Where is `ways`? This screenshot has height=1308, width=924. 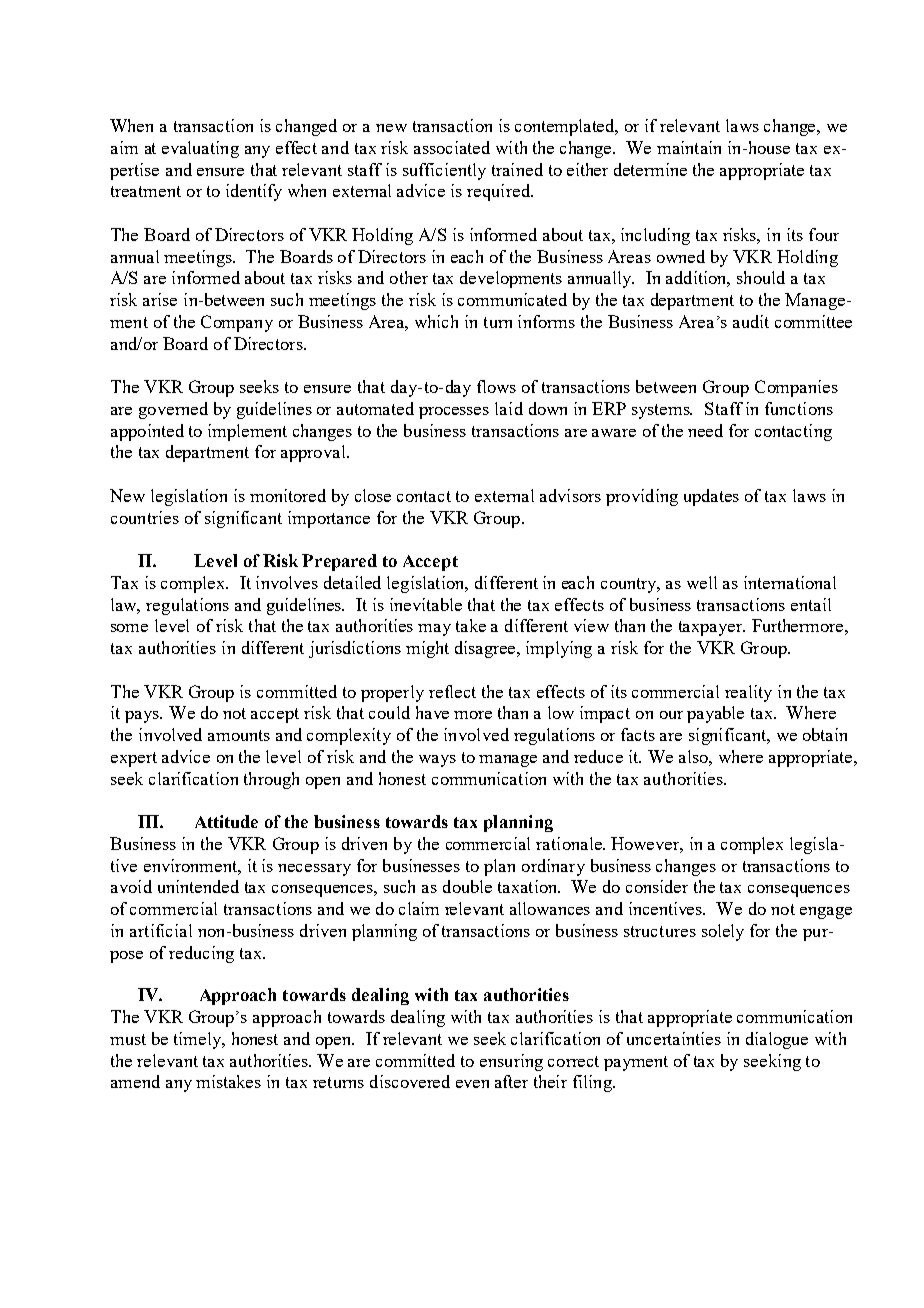
ways is located at coordinates (437, 761).
